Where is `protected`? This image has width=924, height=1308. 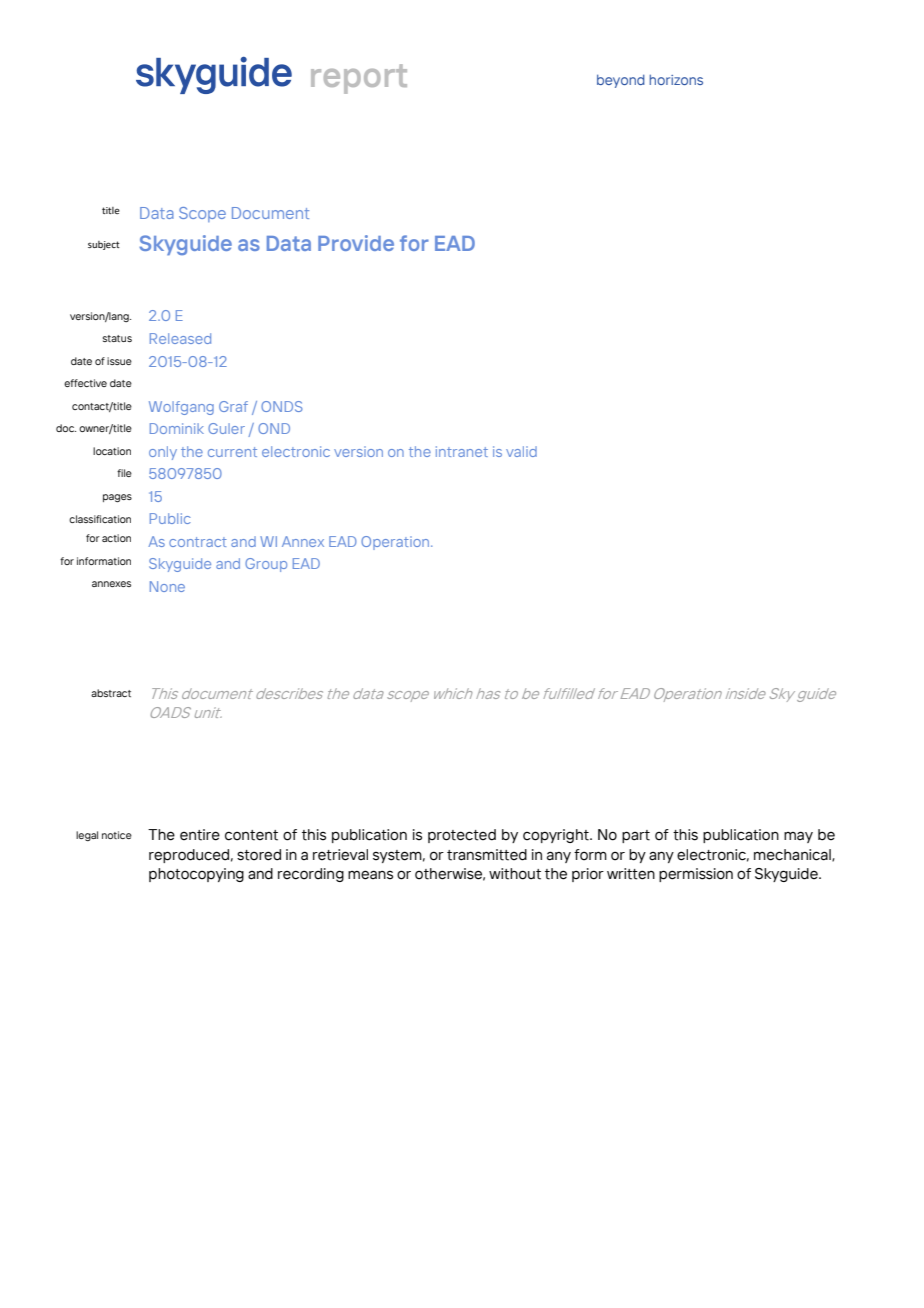 protected is located at coordinates (462, 836).
